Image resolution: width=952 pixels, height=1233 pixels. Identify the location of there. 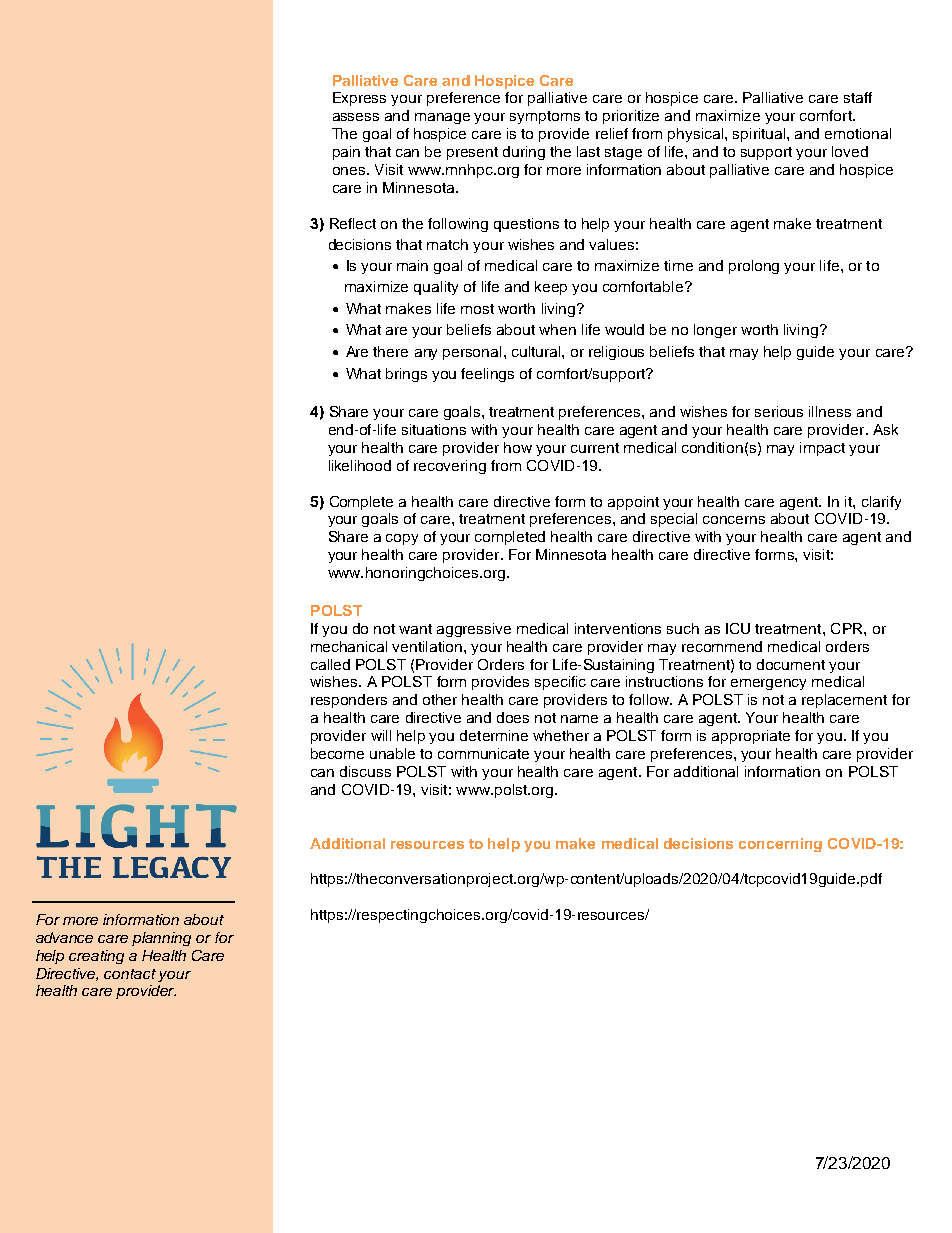
(390, 351).
